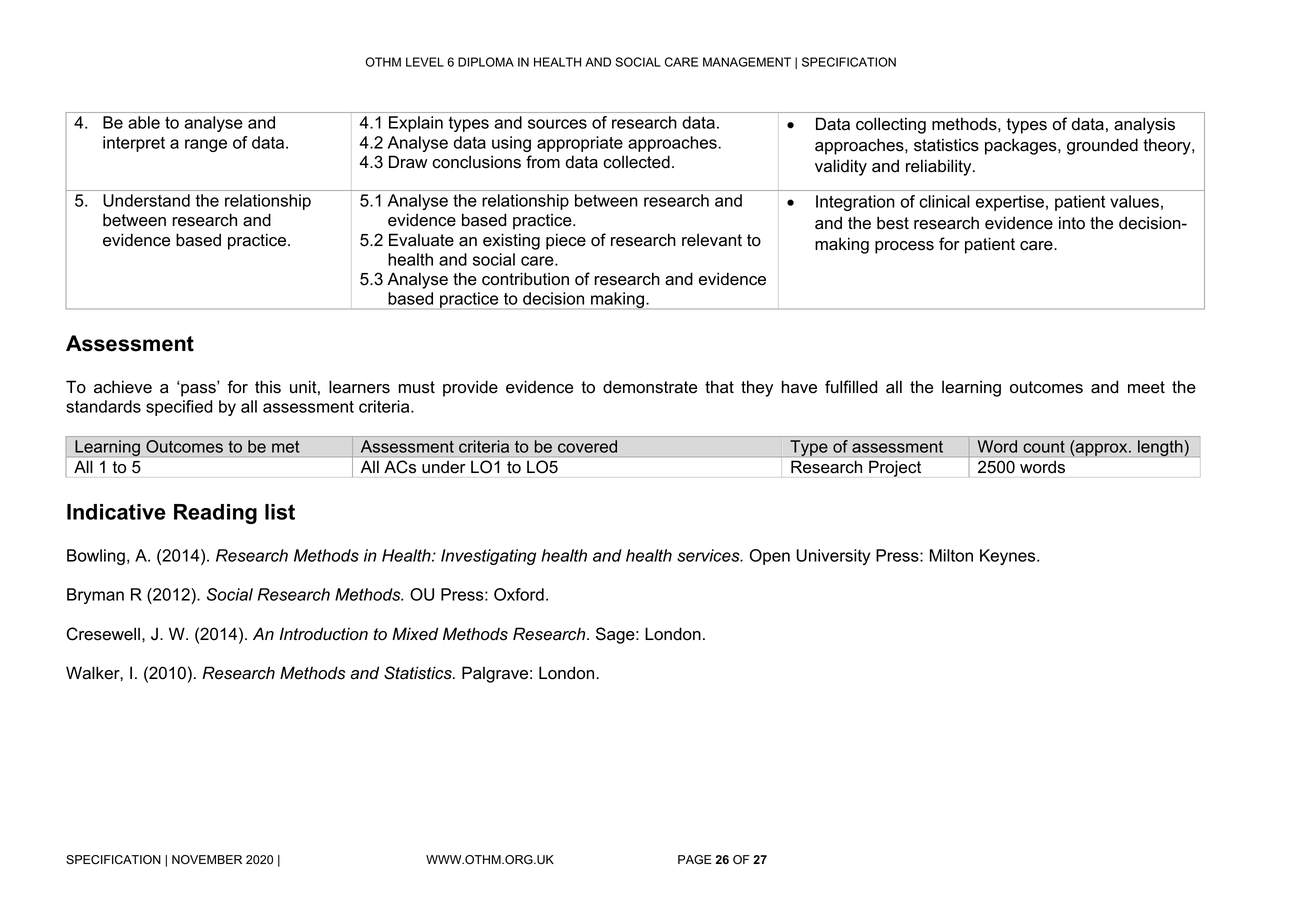  I want to click on covered, so click(587, 446).
